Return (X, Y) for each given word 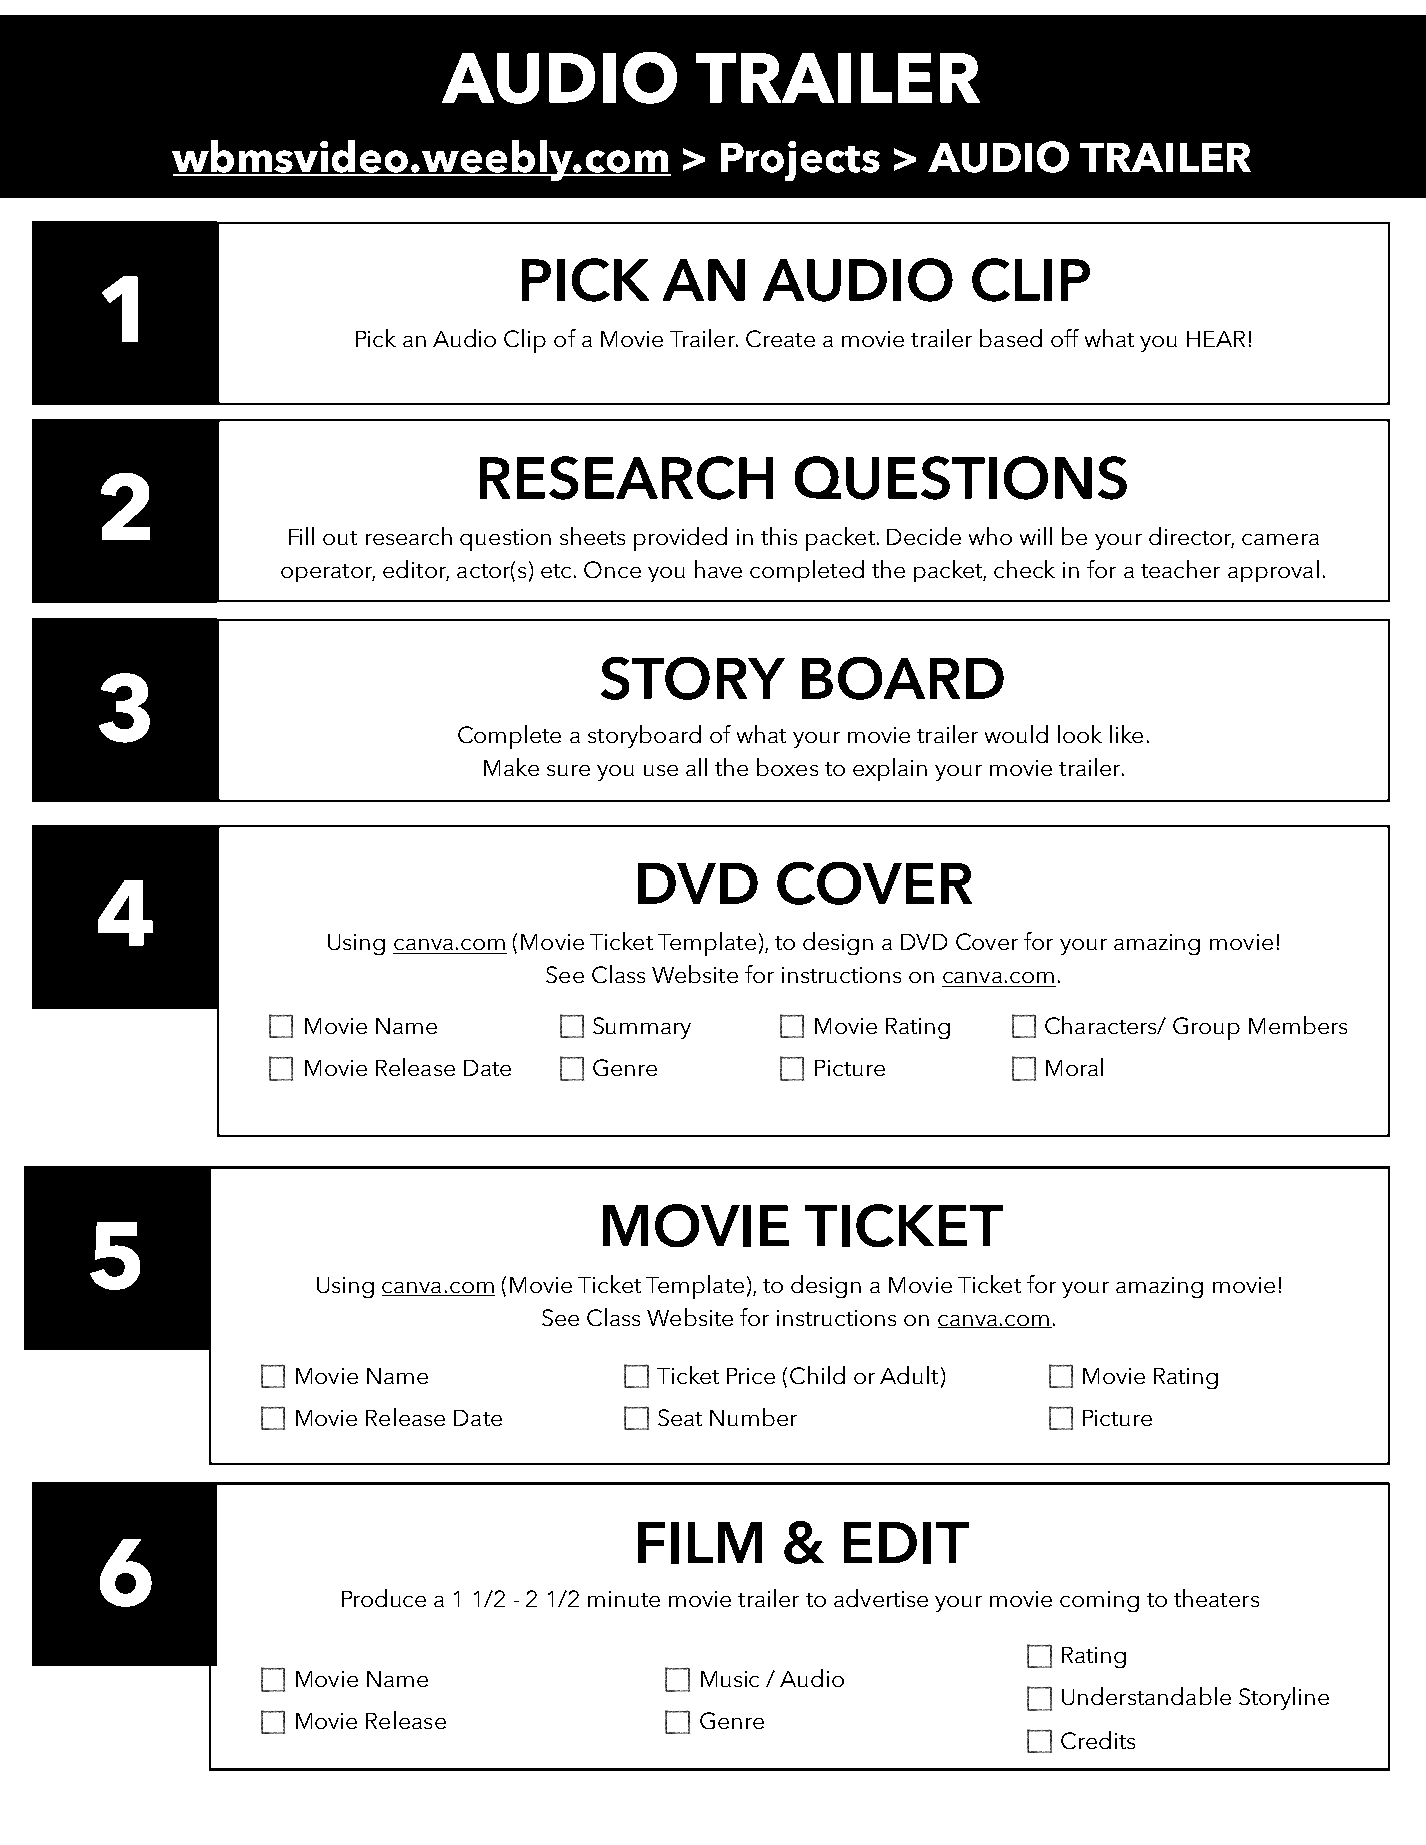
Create (780, 338)
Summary (642, 1028)
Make (511, 767)
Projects (800, 161)
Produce (384, 1598)
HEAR (1216, 339)
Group (1206, 1028)
